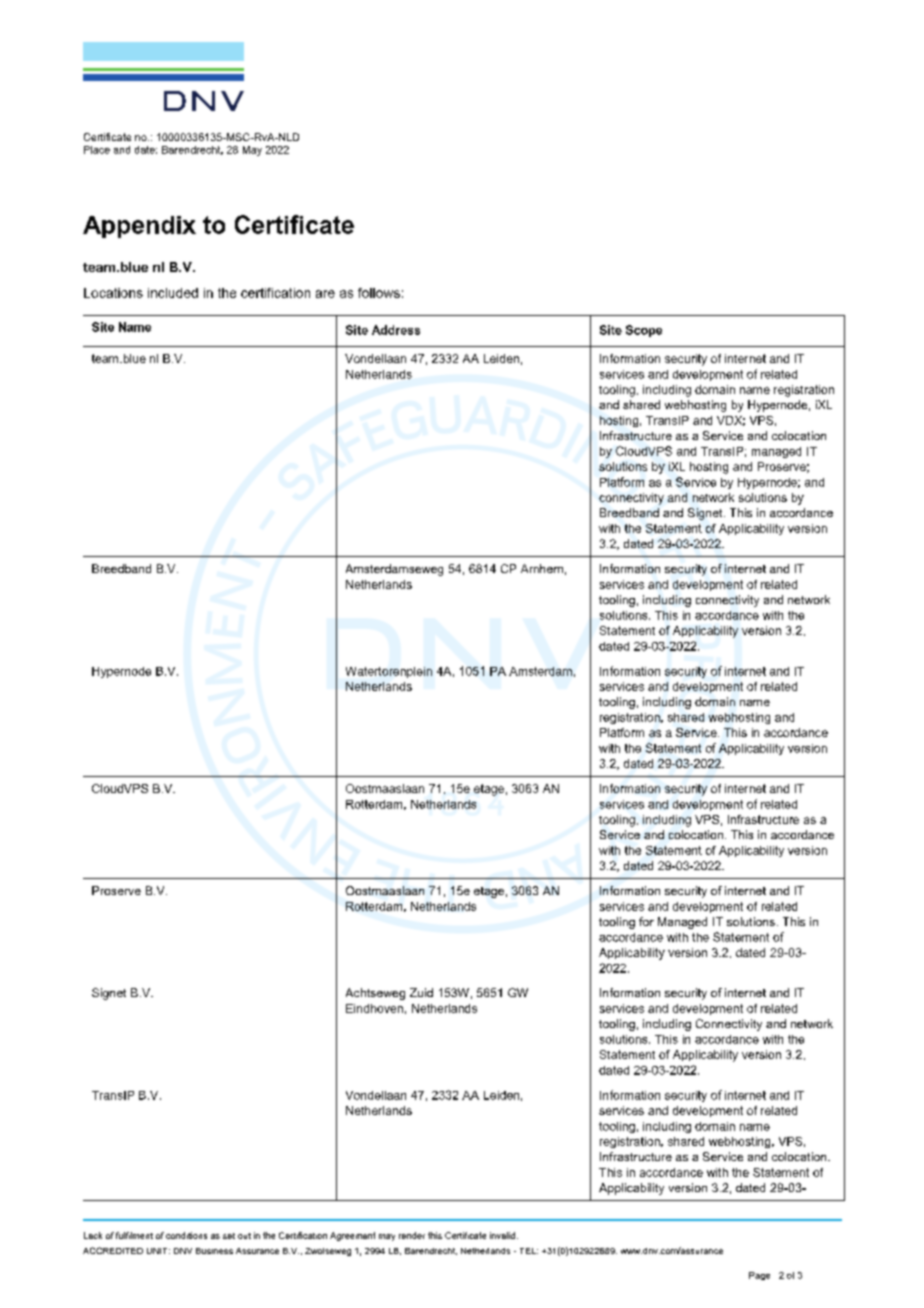  What do you see at coordinates (759, 1276) in the screenshot?
I see `Page` at bounding box center [759, 1276].
